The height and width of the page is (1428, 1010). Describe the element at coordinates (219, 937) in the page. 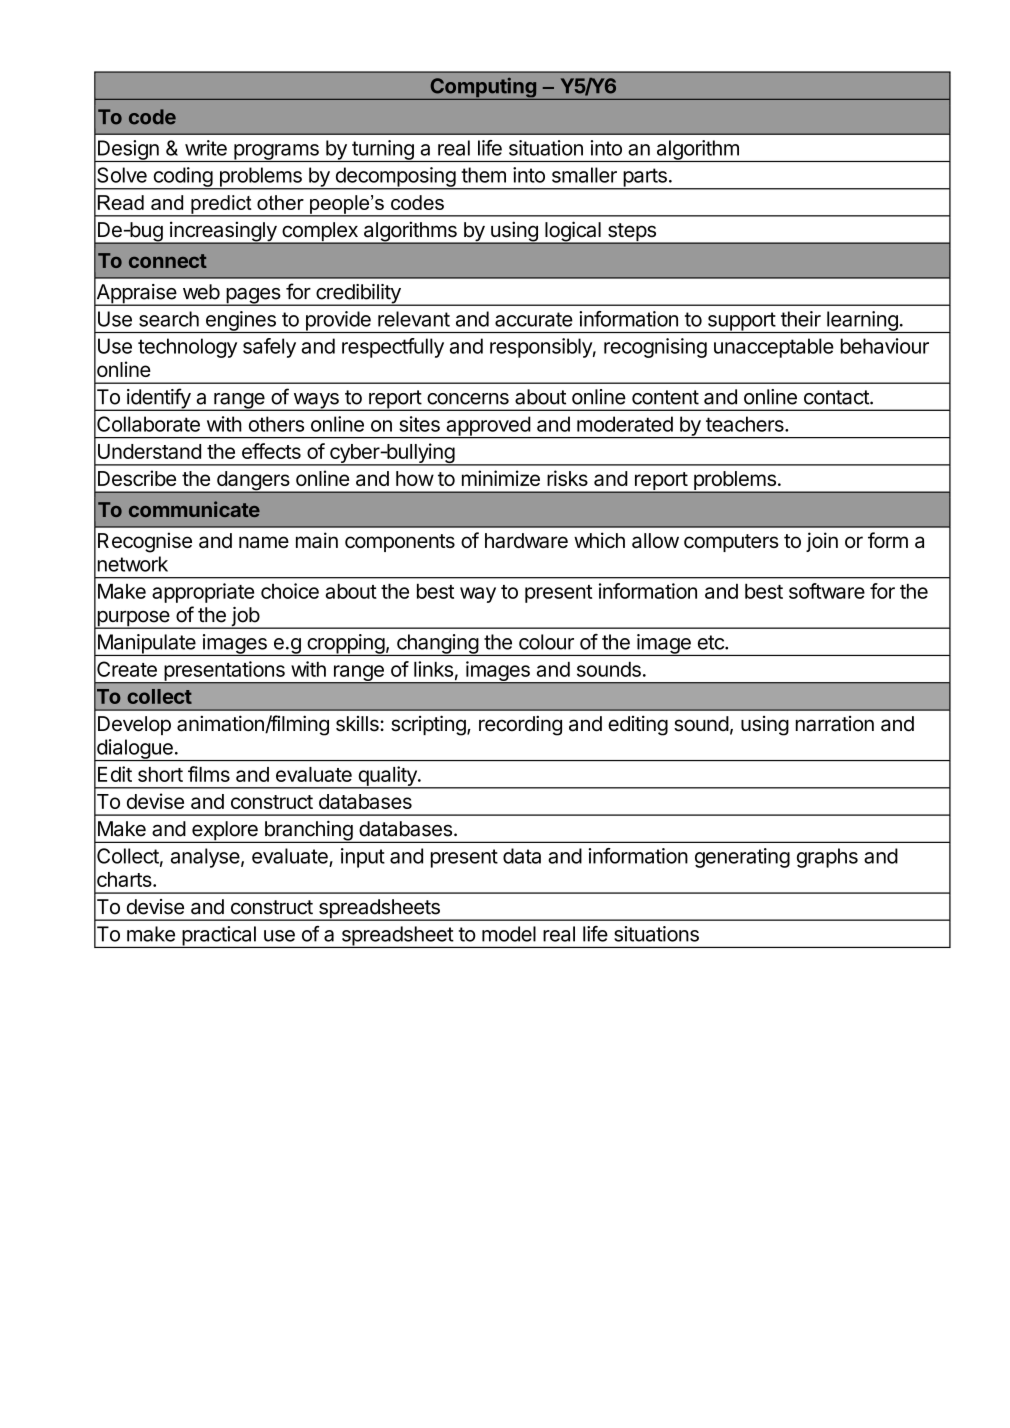

I see `practical` at that location.
